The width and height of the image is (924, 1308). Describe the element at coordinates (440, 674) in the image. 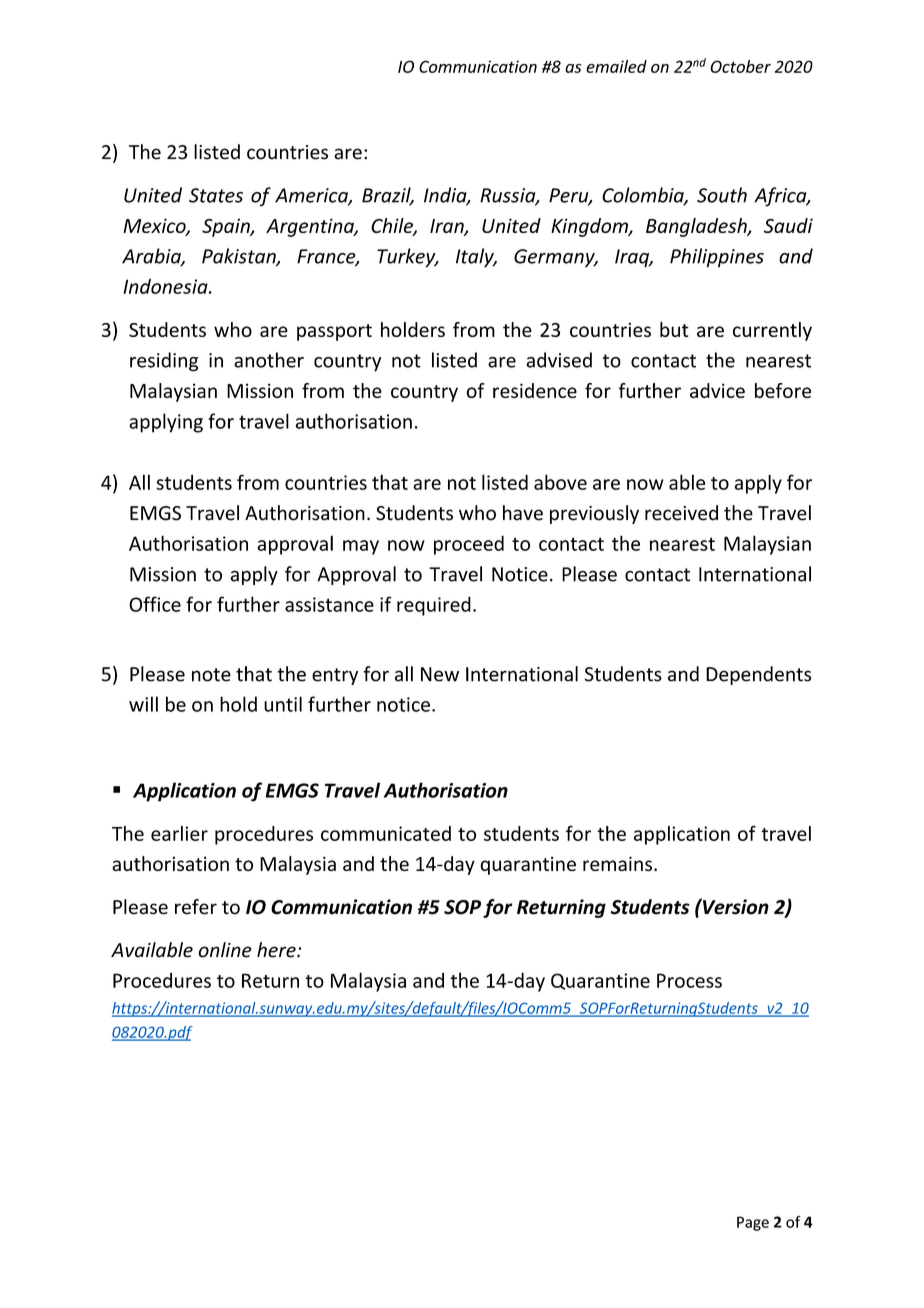

I see `New` at that location.
